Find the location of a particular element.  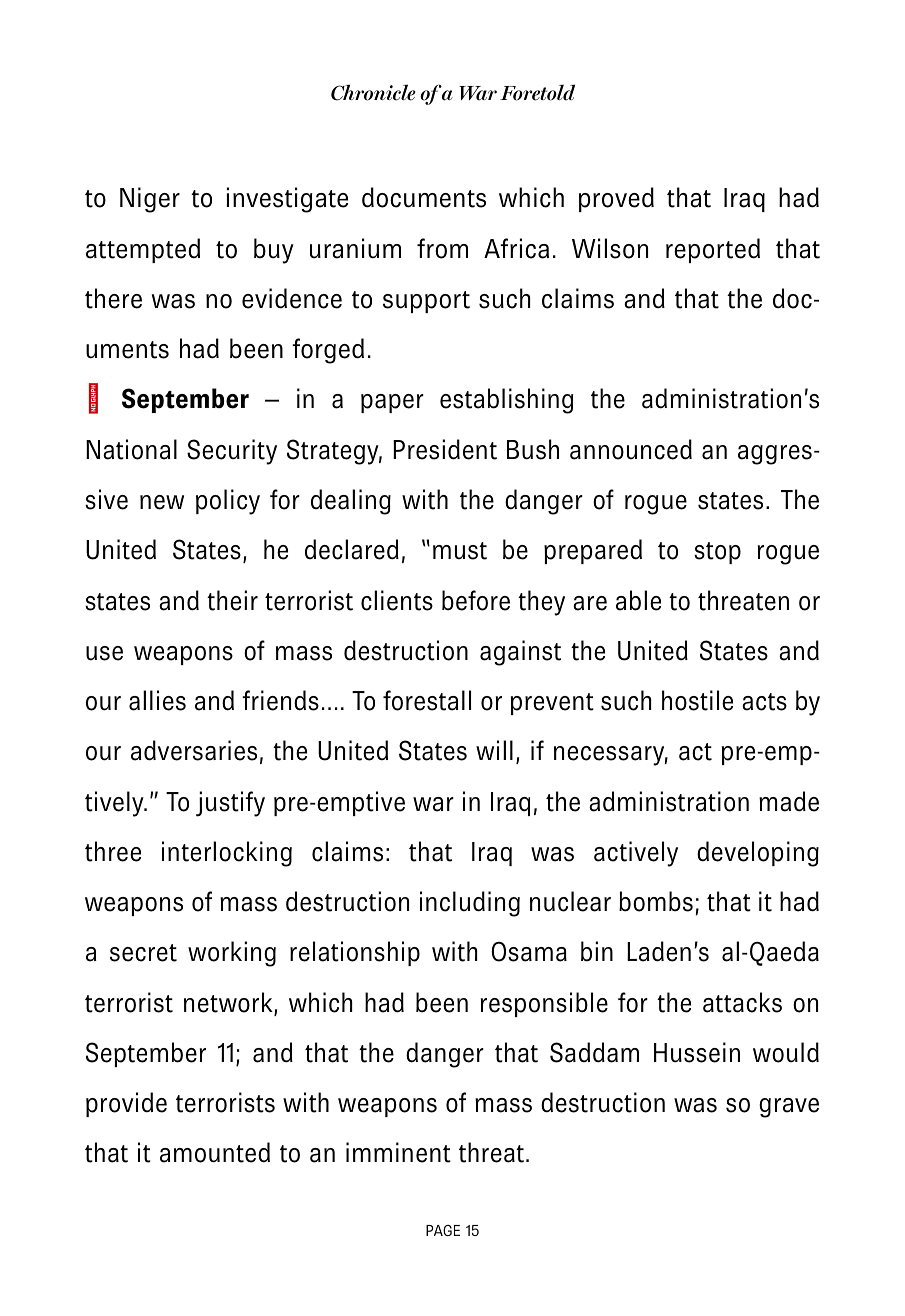

Niger is located at coordinates (150, 200).
